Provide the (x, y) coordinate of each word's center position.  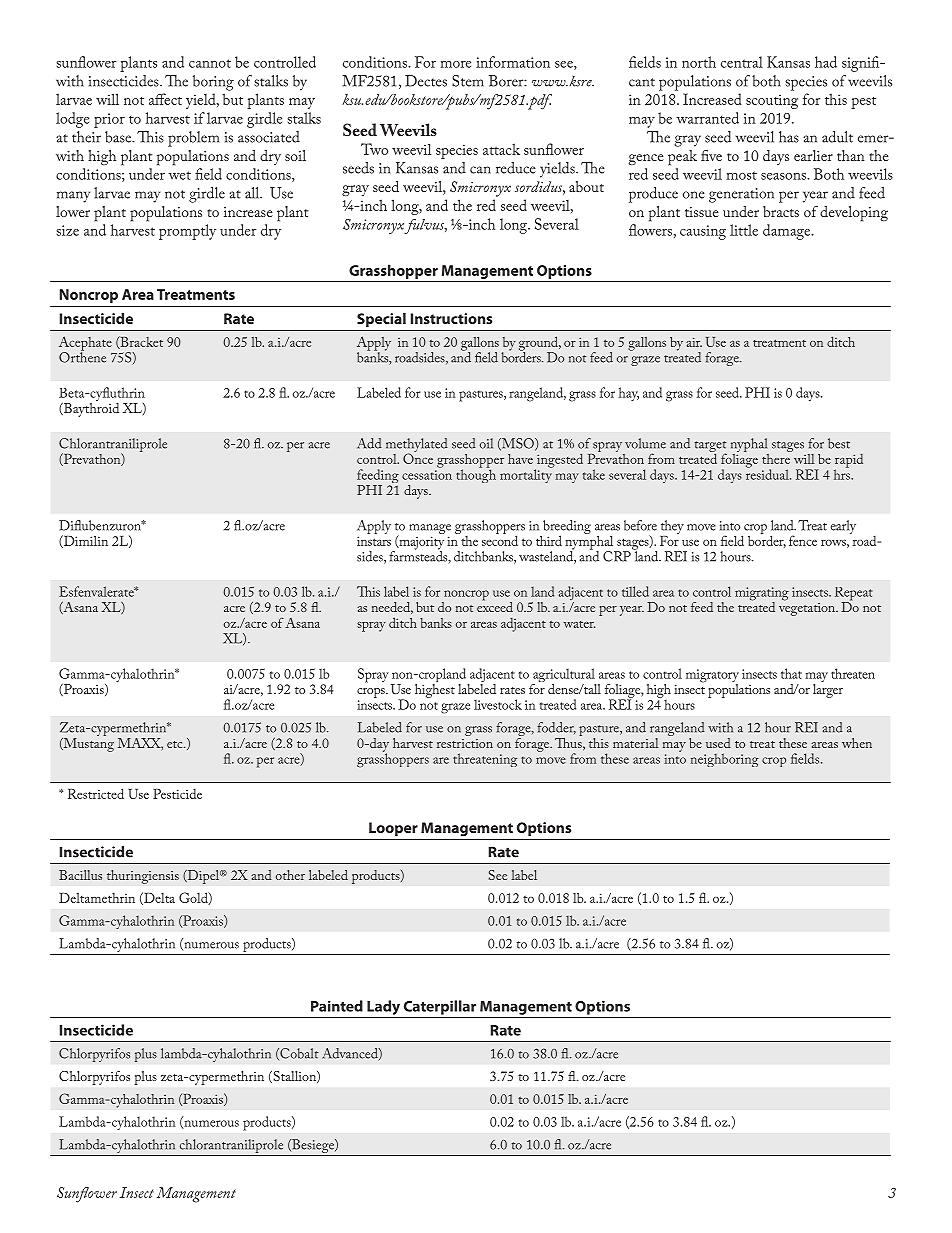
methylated (417, 446)
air (694, 342)
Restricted (96, 793)
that (791, 673)
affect (165, 99)
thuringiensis (143, 877)
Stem (468, 81)
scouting (772, 101)
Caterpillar (440, 1007)
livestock (498, 704)
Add (369, 443)
